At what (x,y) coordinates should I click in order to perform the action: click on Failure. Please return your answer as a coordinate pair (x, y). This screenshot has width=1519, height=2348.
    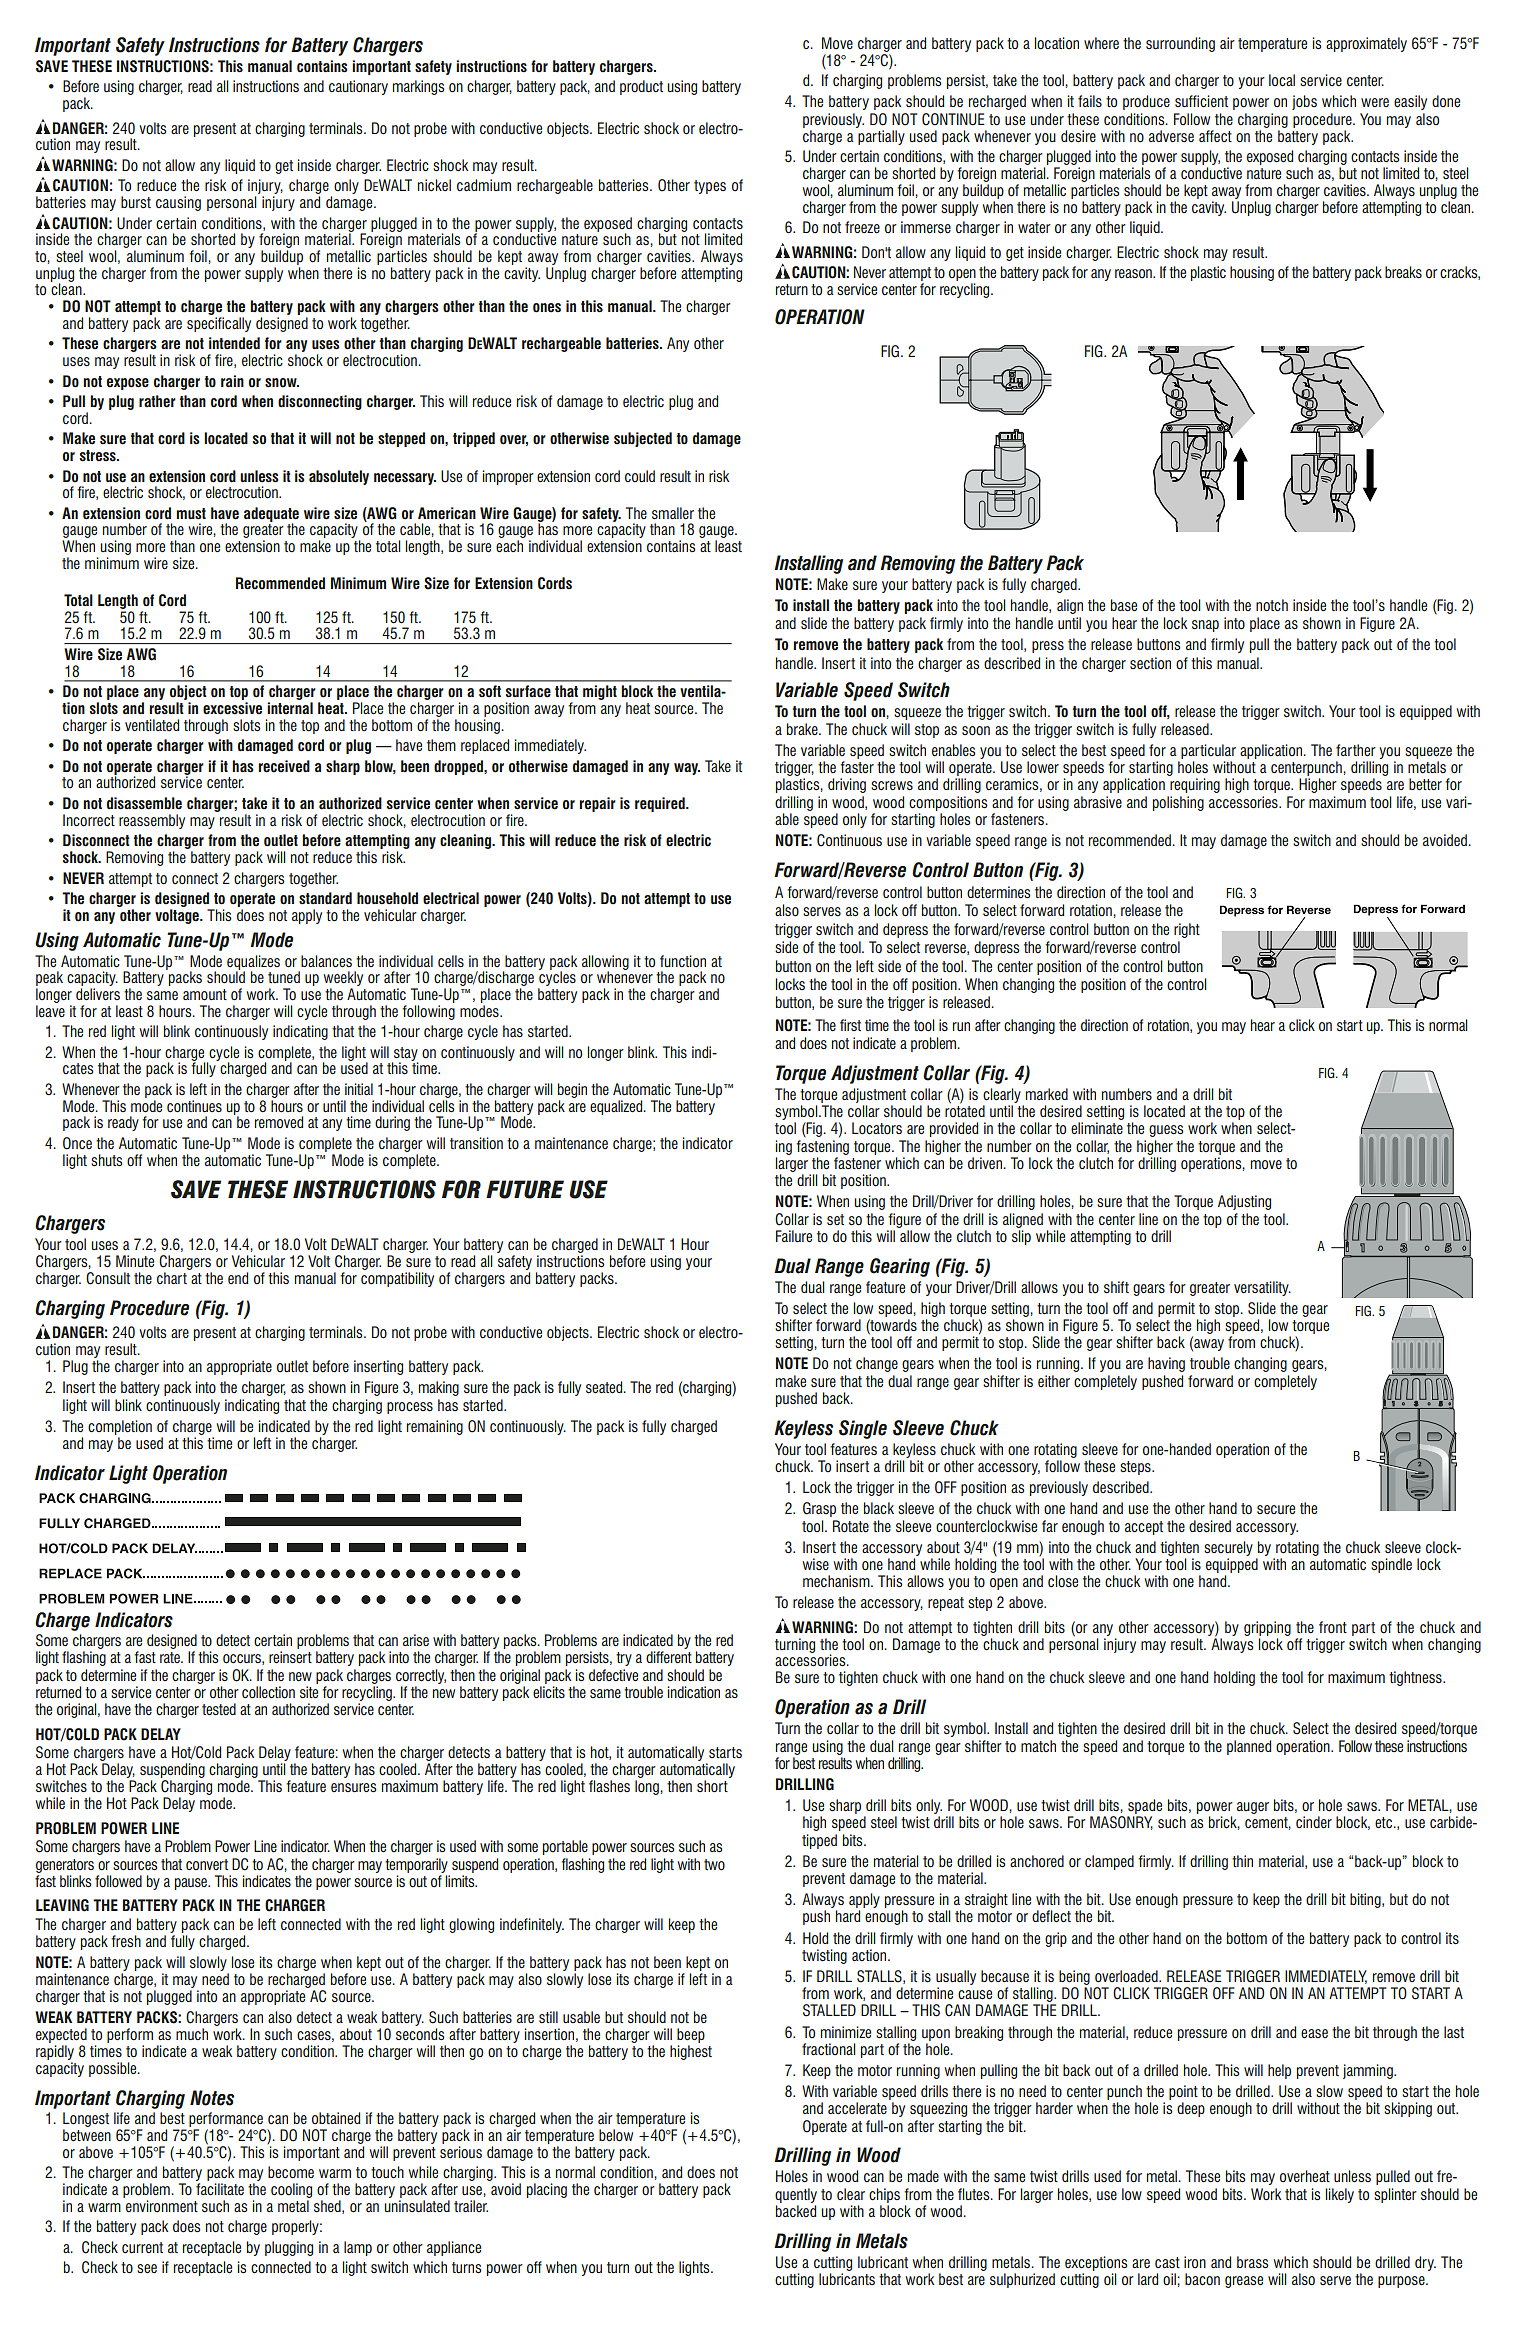
    Looking at the image, I should click on (794, 1236).
